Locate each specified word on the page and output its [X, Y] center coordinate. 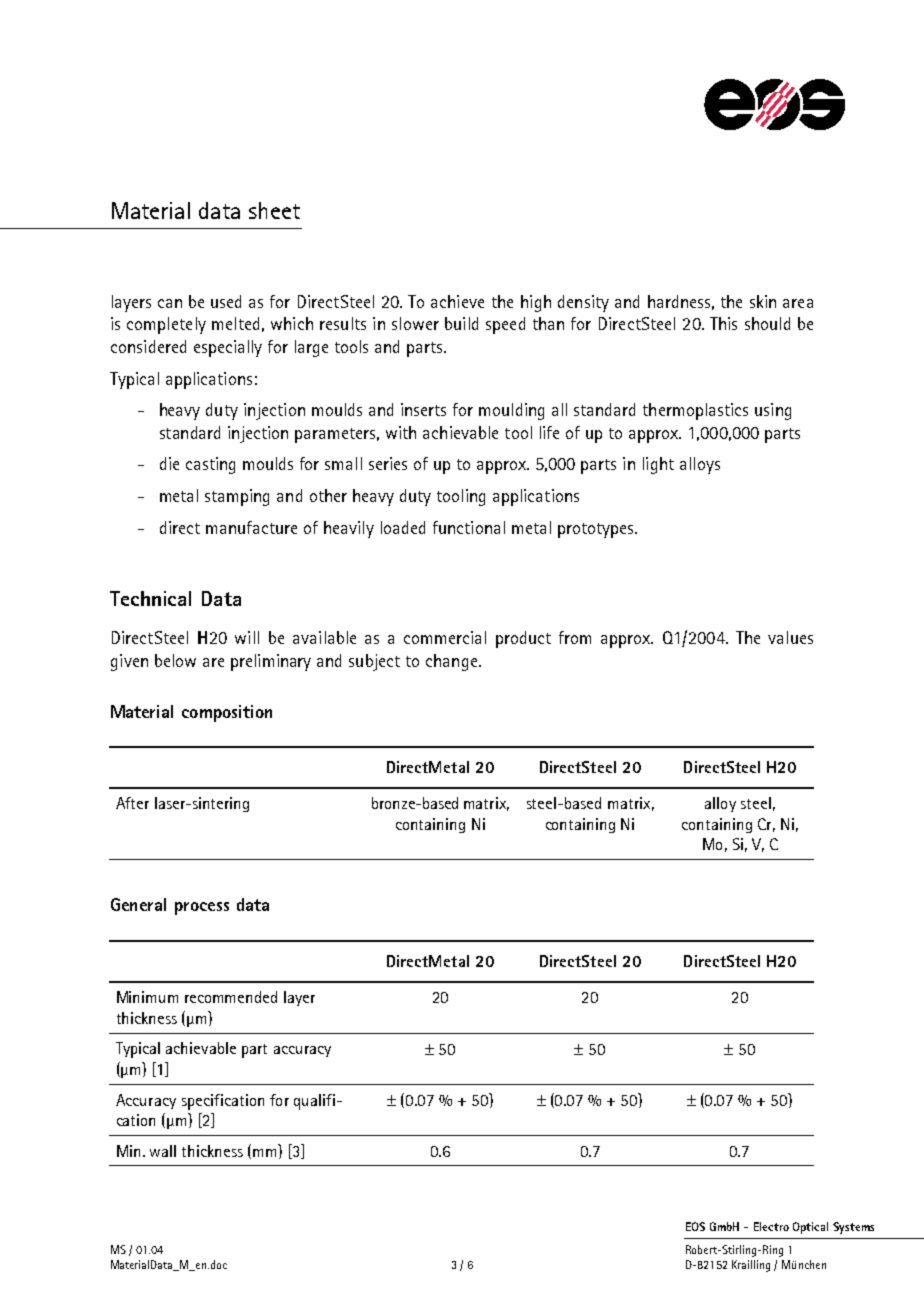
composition [227, 713]
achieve [457, 301]
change [453, 662]
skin [763, 301]
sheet [274, 210]
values [790, 637]
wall [163, 1151]
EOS [695, 1226]
